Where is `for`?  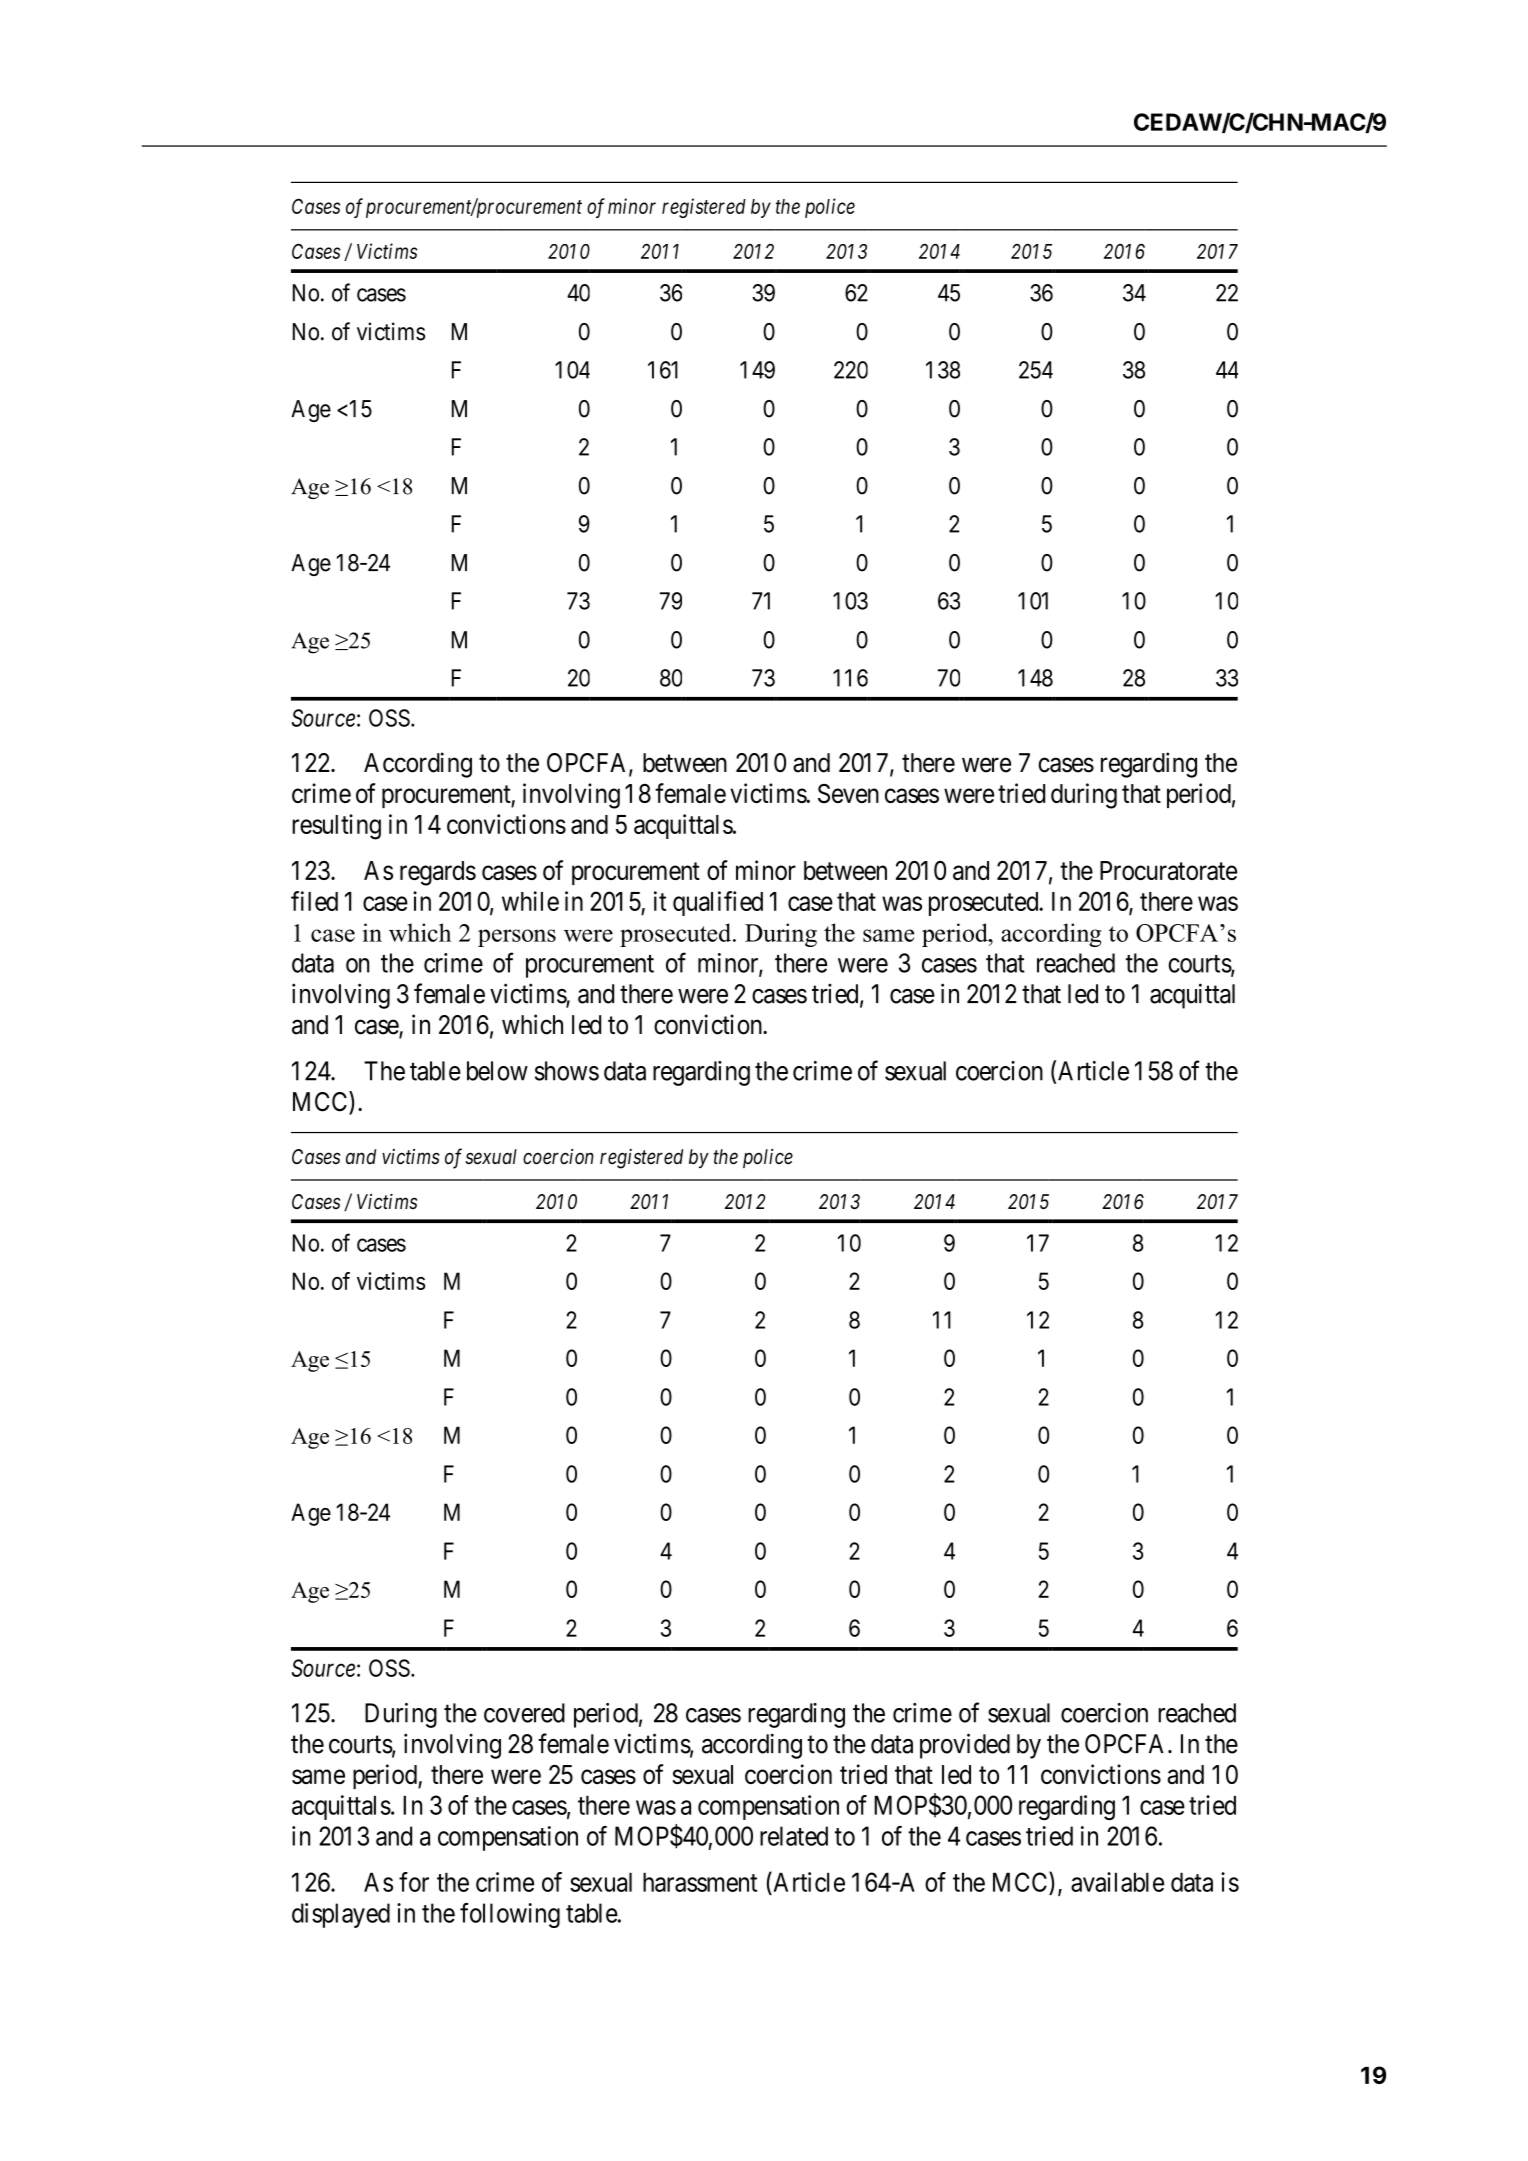 for is located at coordinates (414, 1882).
